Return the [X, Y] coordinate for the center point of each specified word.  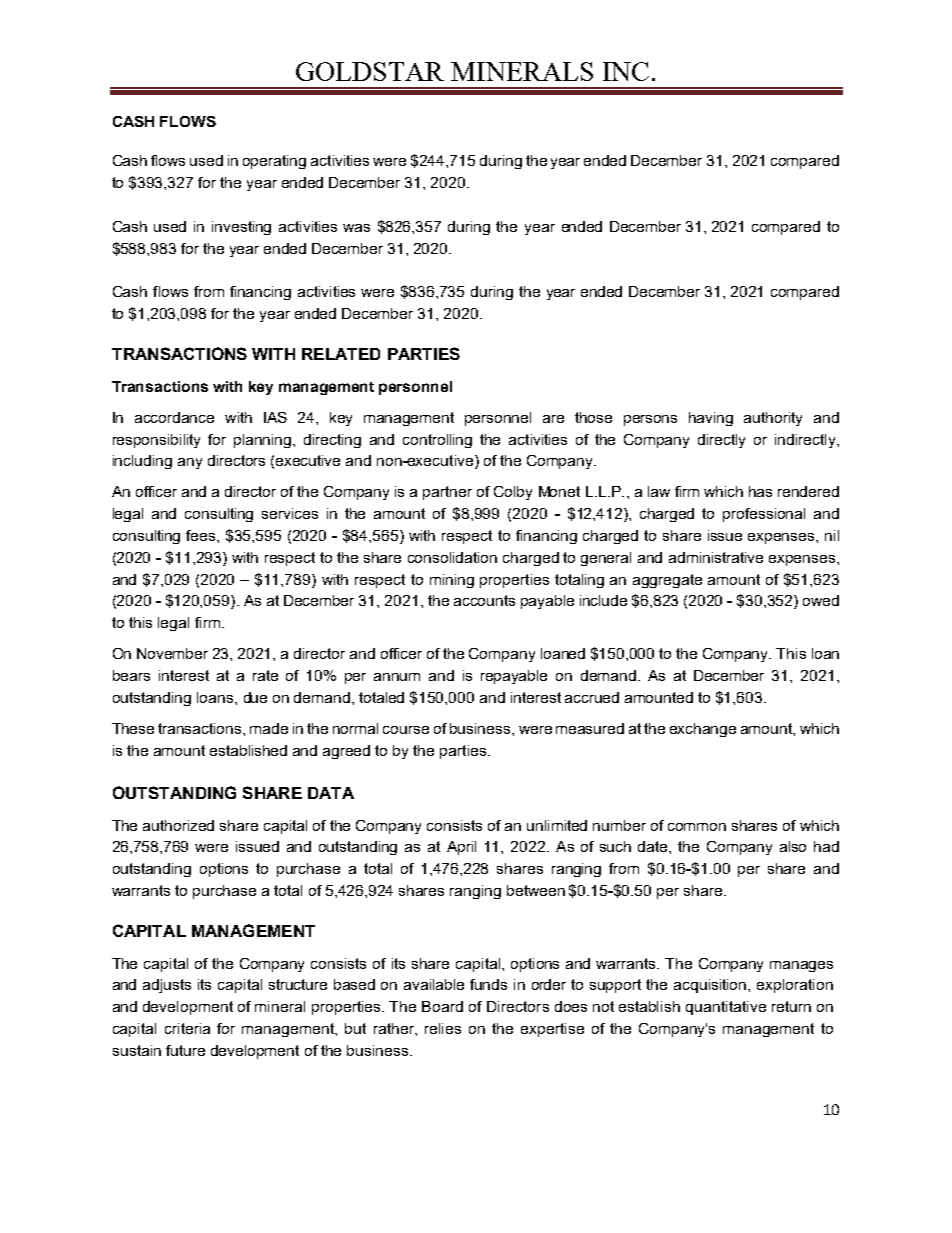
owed [821, 600]
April [461, 848]
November [172, 653]
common [697, 827]
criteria [187, 1028]
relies [443, 1028]
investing [241, 228]
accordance [174, 417]
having [711, 419]
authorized [178, 825]
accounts [484, 600]
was [356, 228]
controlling [437, 441]
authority [773, 419]
